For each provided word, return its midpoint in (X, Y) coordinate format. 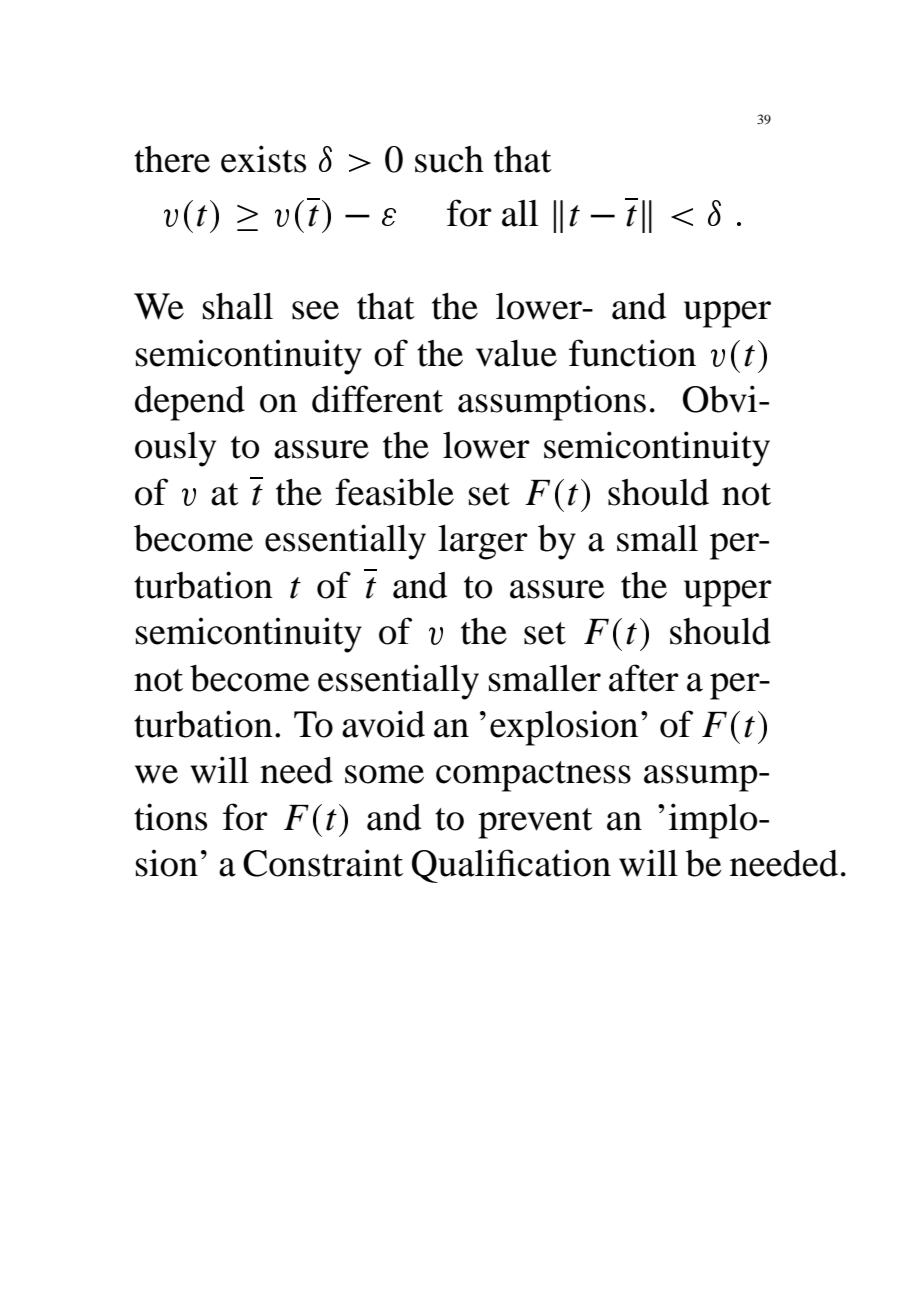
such (449, 159)
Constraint (323, 863)
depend (190, 403)
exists (263, 159)
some (384, 774)
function (632, 353)
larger (483, 542)
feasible (394, 492)
